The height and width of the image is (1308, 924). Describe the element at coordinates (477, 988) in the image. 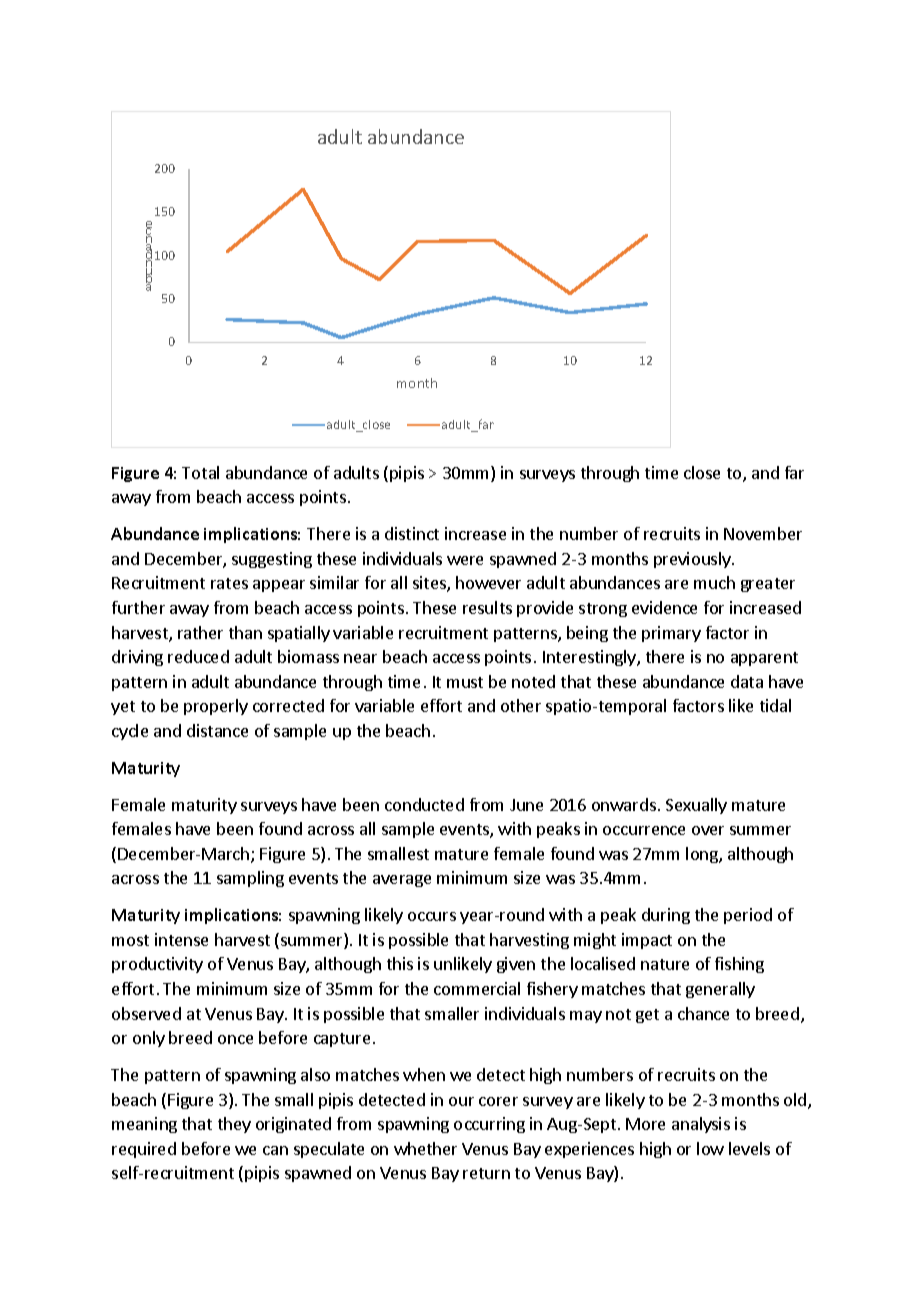

I see `commercial` at that location.
